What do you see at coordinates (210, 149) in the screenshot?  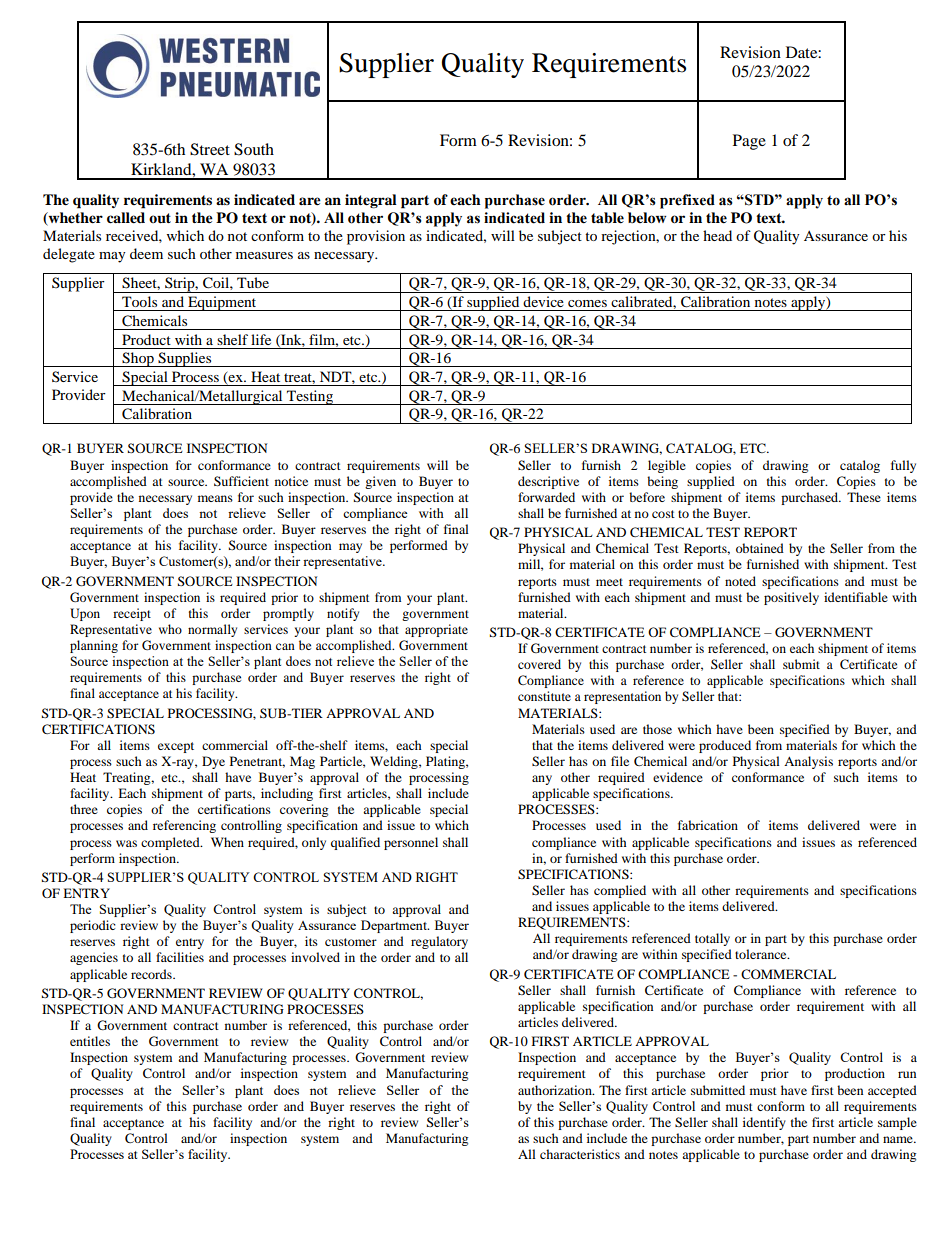 I see `Street` at bounding box center [210, 149].
